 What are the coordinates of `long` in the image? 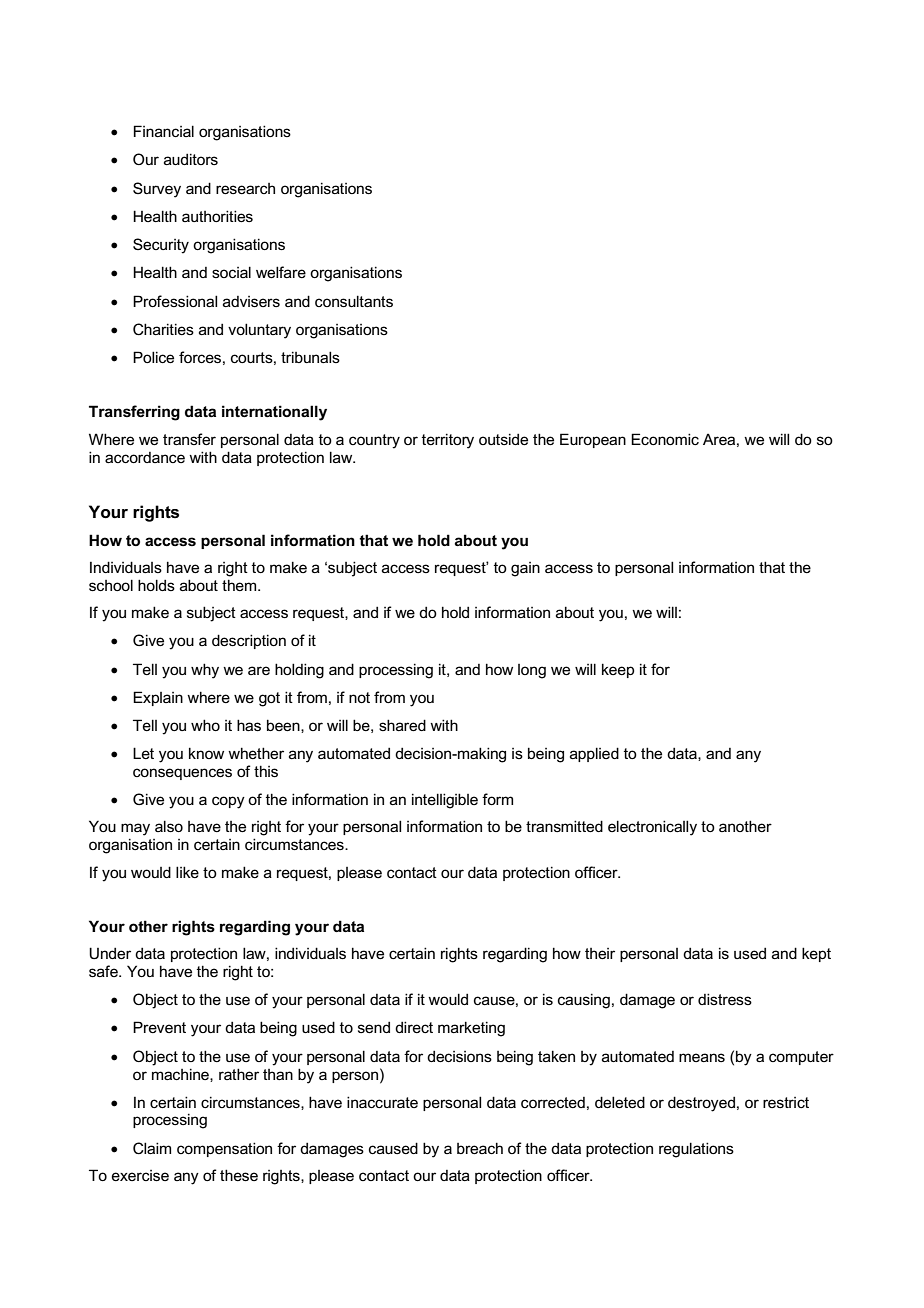 It's located at (532, 671).
